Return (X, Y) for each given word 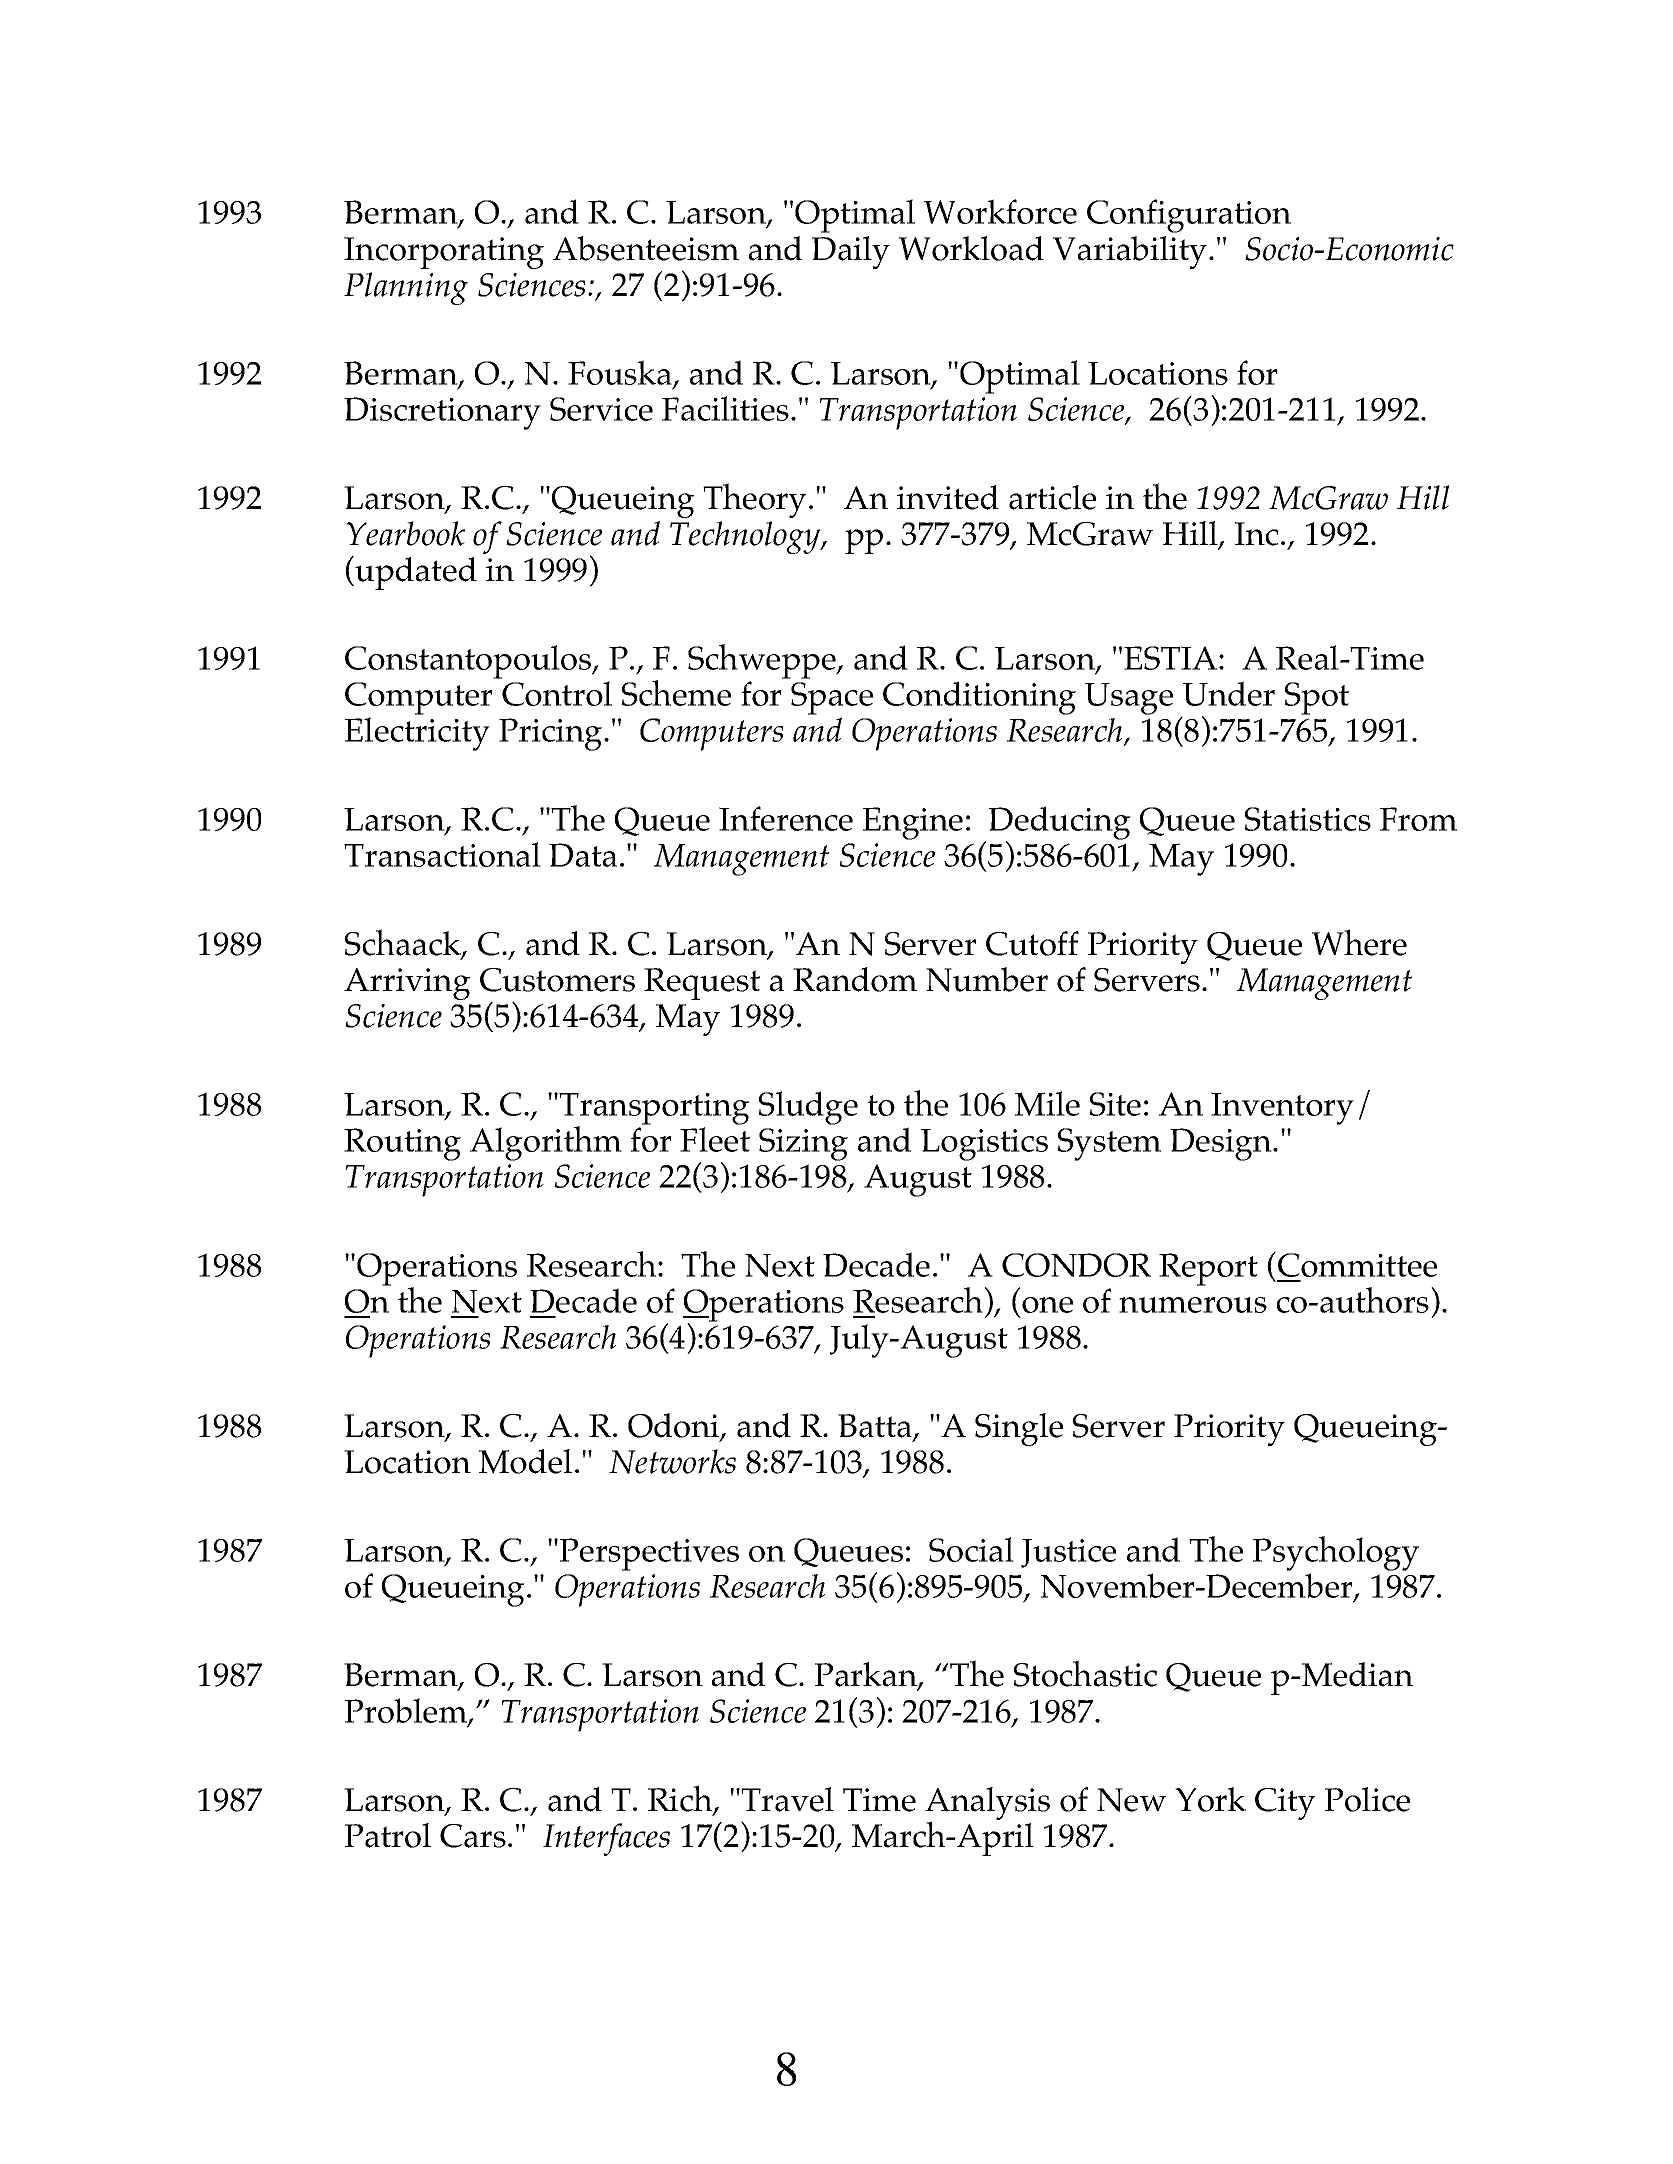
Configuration (1189, 216)
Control (557, 693)
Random (855, 979)
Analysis (987, 1805)
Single (1019, 1429)
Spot (1317, 698)
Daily (851, 252)
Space (832, 698)
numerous (1193, 1305)
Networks (672, 1461)
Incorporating (444, 253)
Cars (473, 1836)
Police (1367, 1799)
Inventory (1282, 1108)
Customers (557, 980)
